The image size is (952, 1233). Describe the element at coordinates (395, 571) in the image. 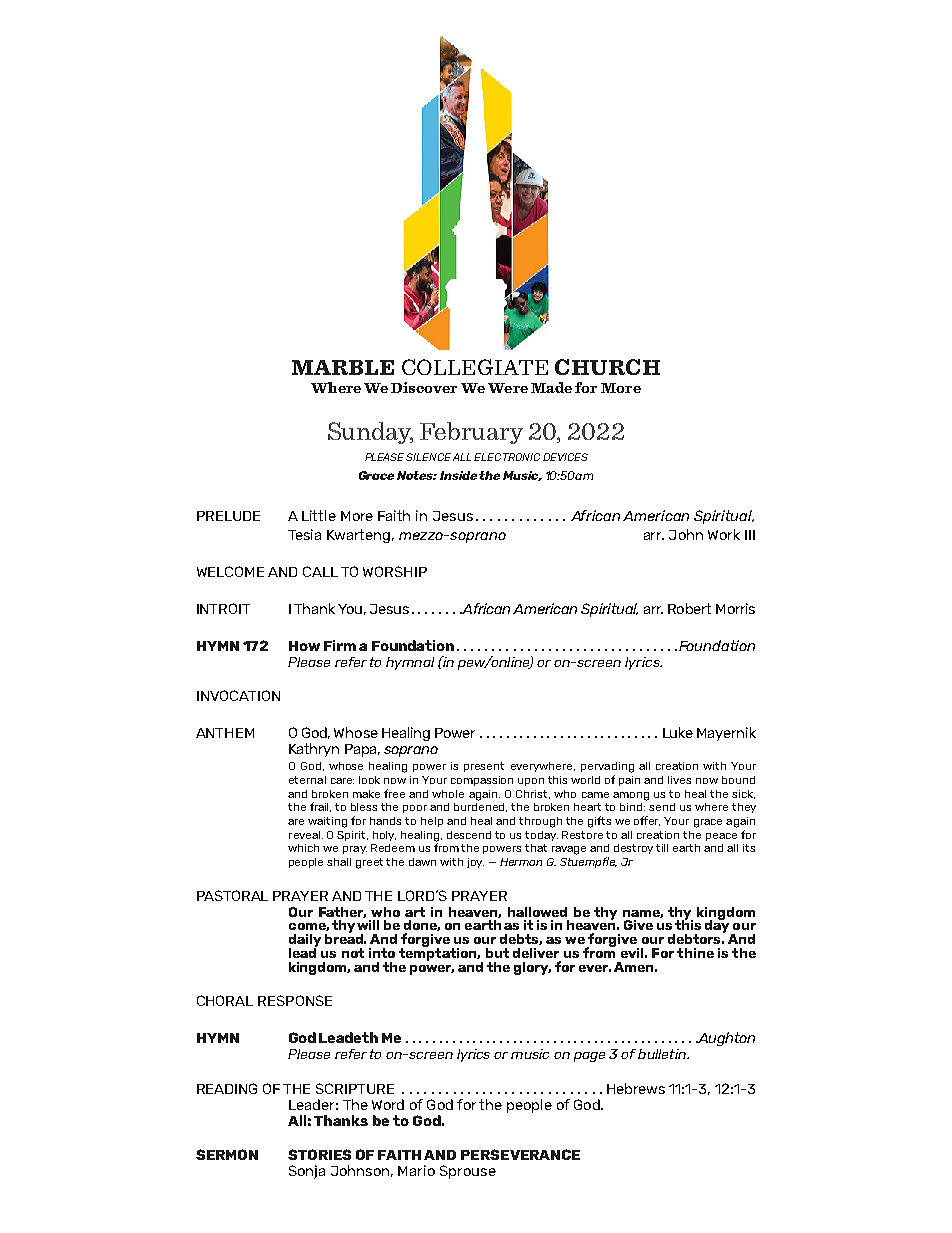

I see `WORSHIP` at that location.
